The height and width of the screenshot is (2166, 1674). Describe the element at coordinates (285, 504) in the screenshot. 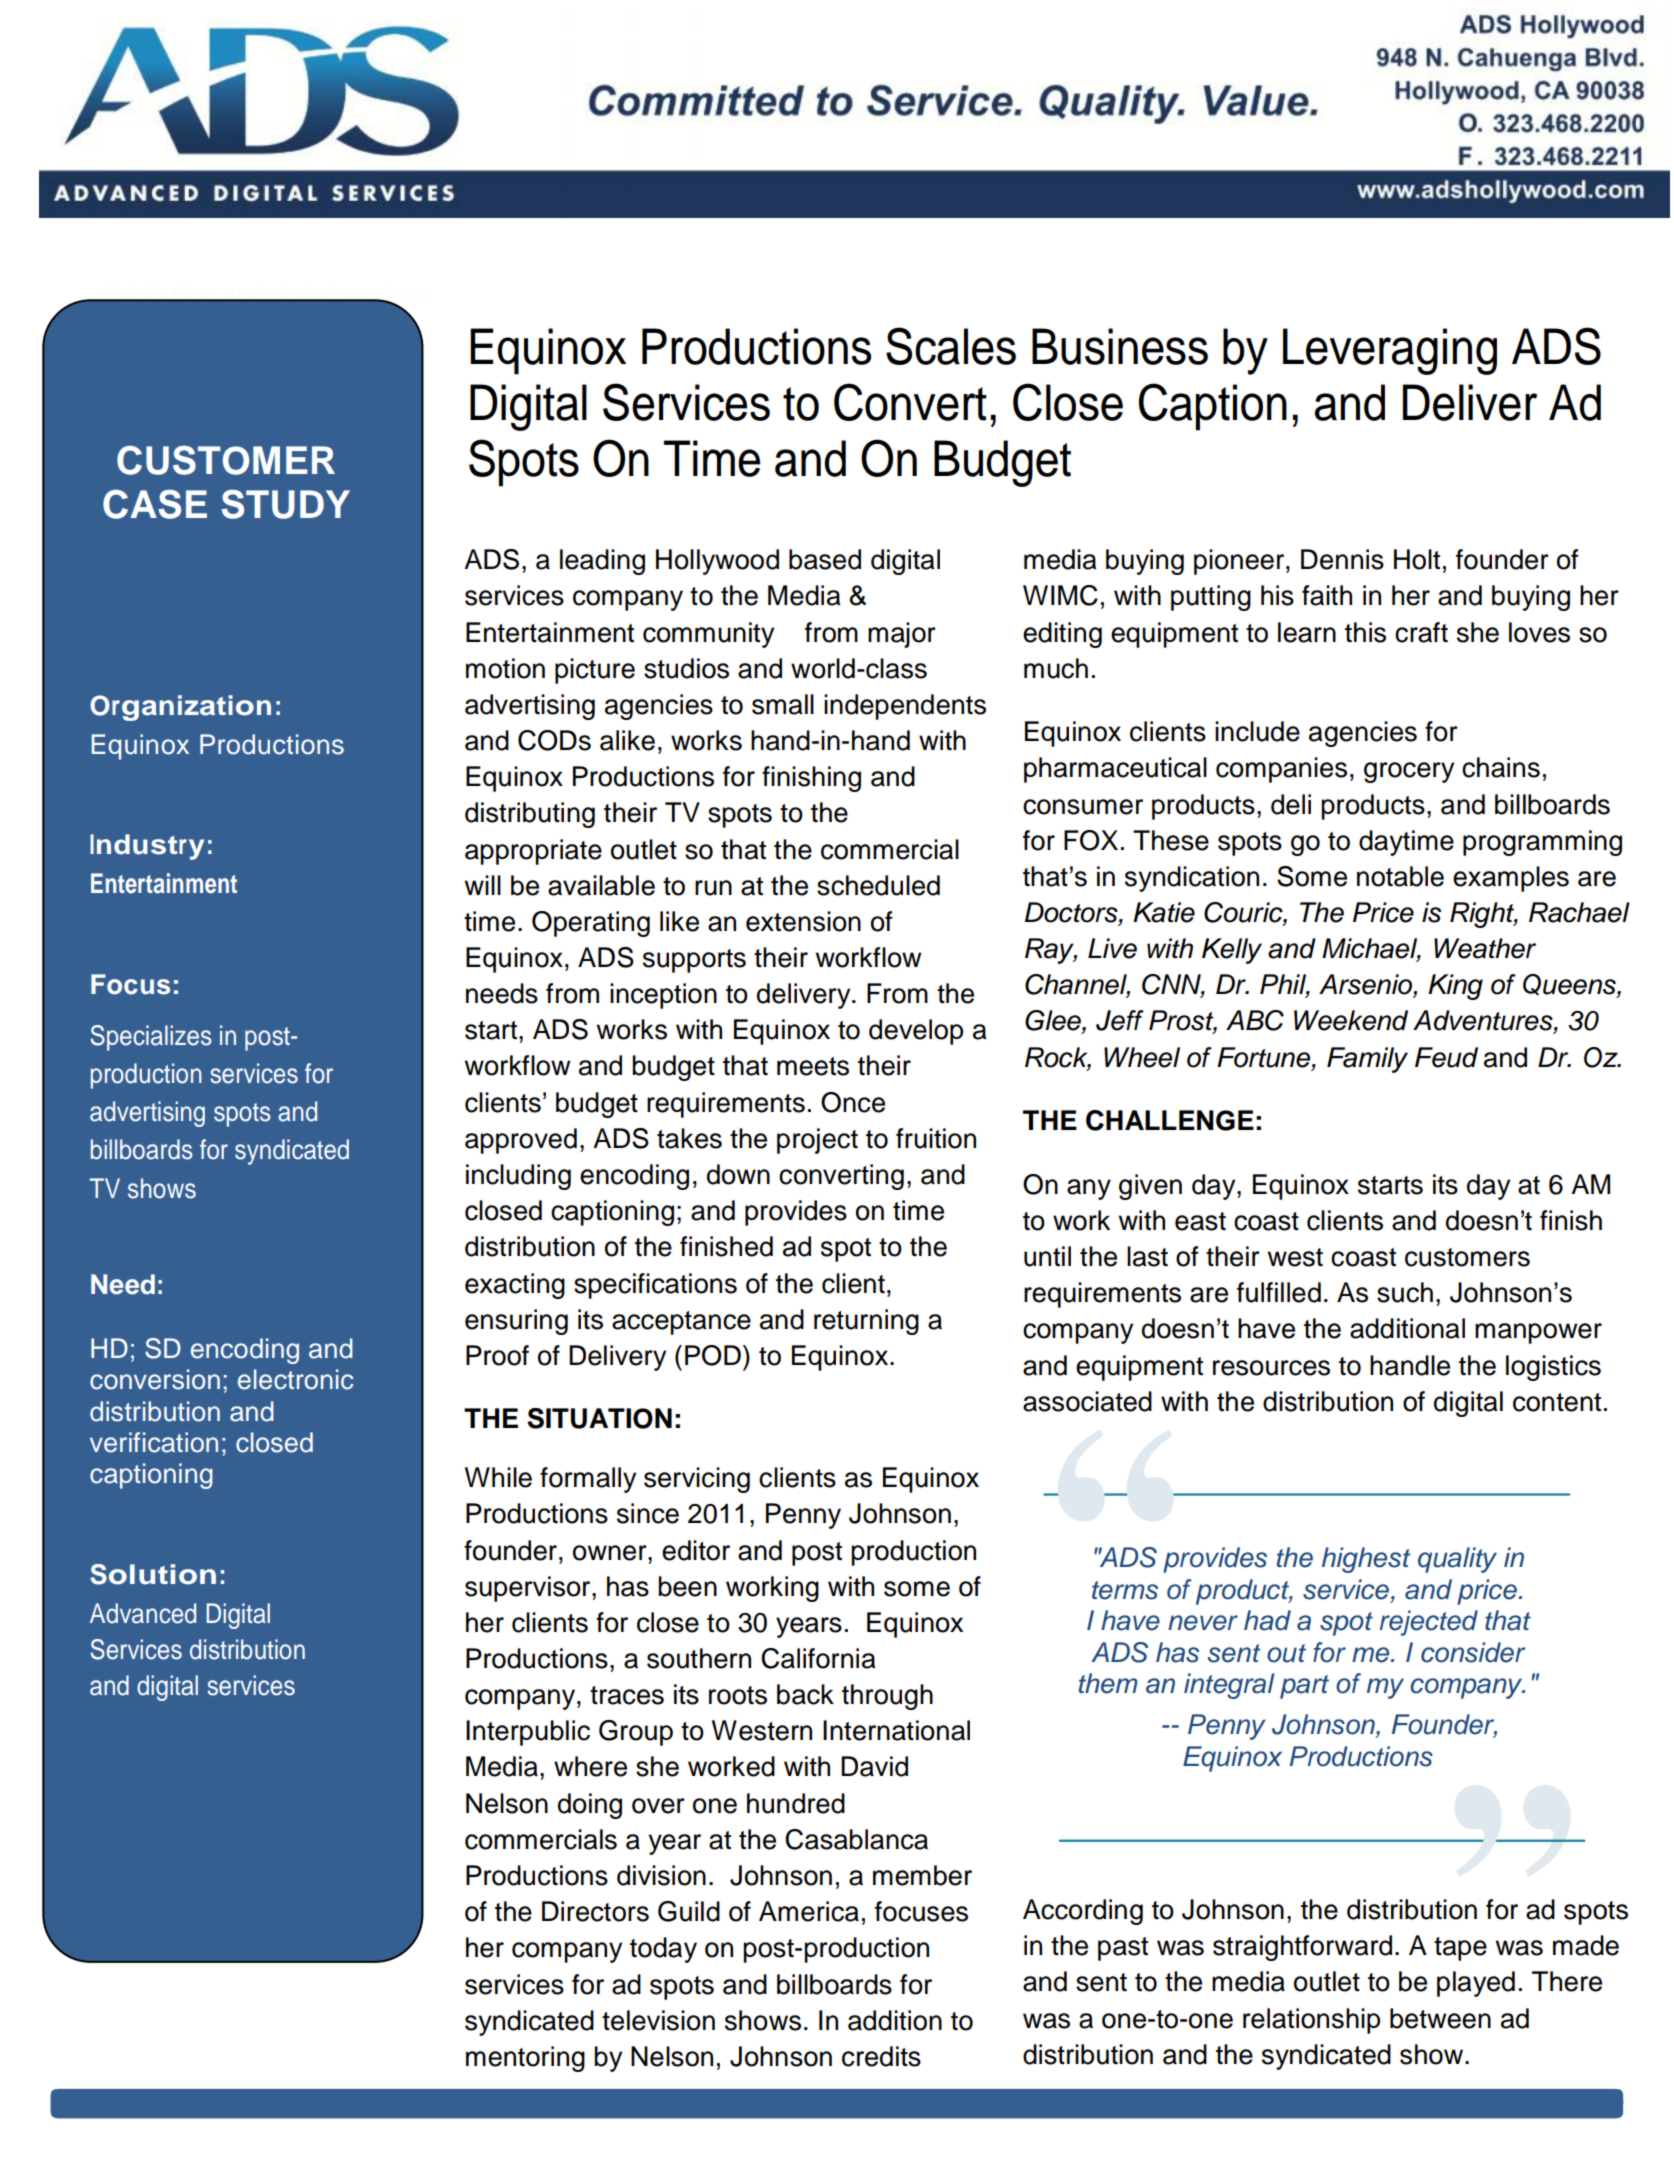

I see `STUDY` at that location.
